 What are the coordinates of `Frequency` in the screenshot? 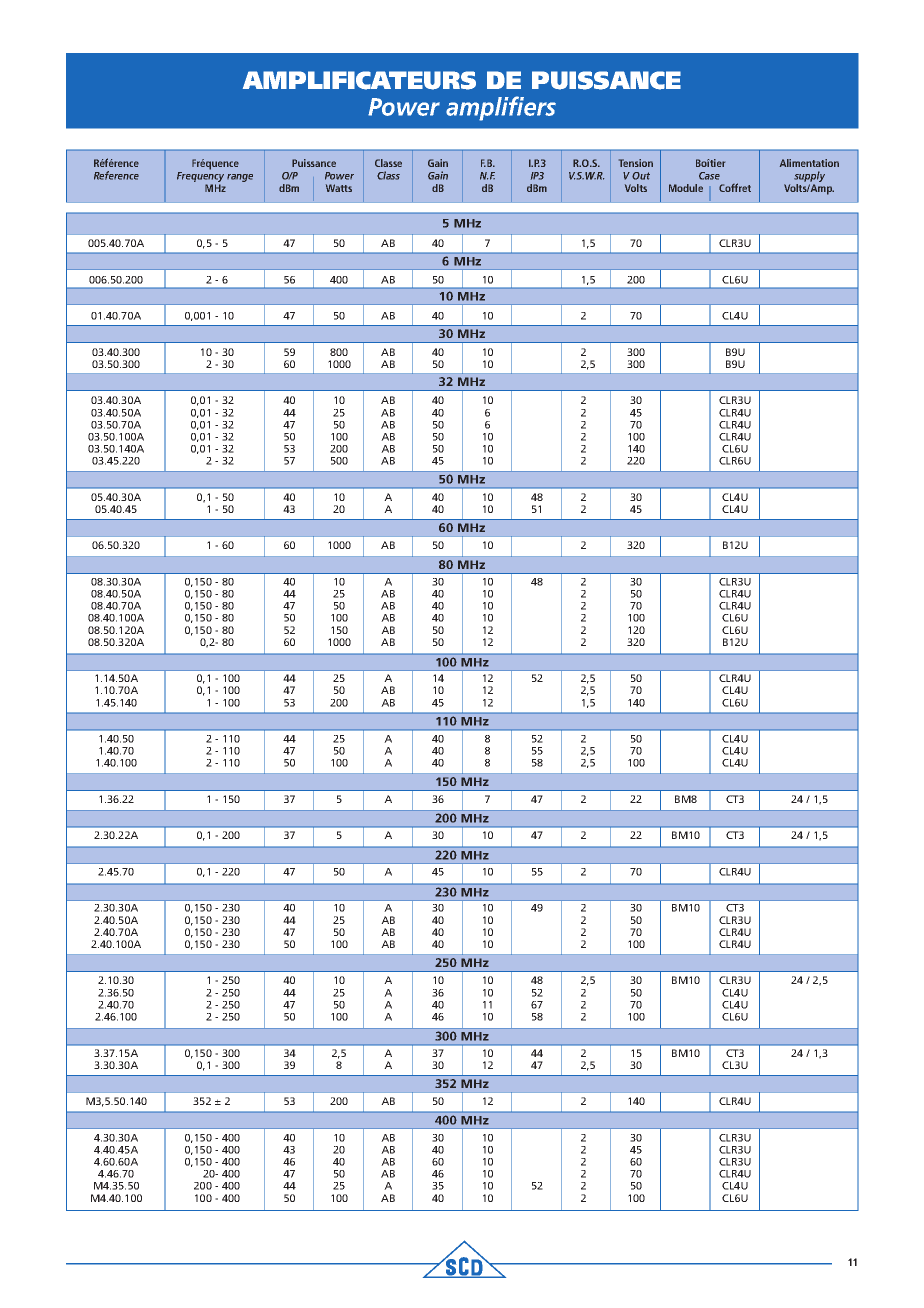 It's located at (200, 178).
